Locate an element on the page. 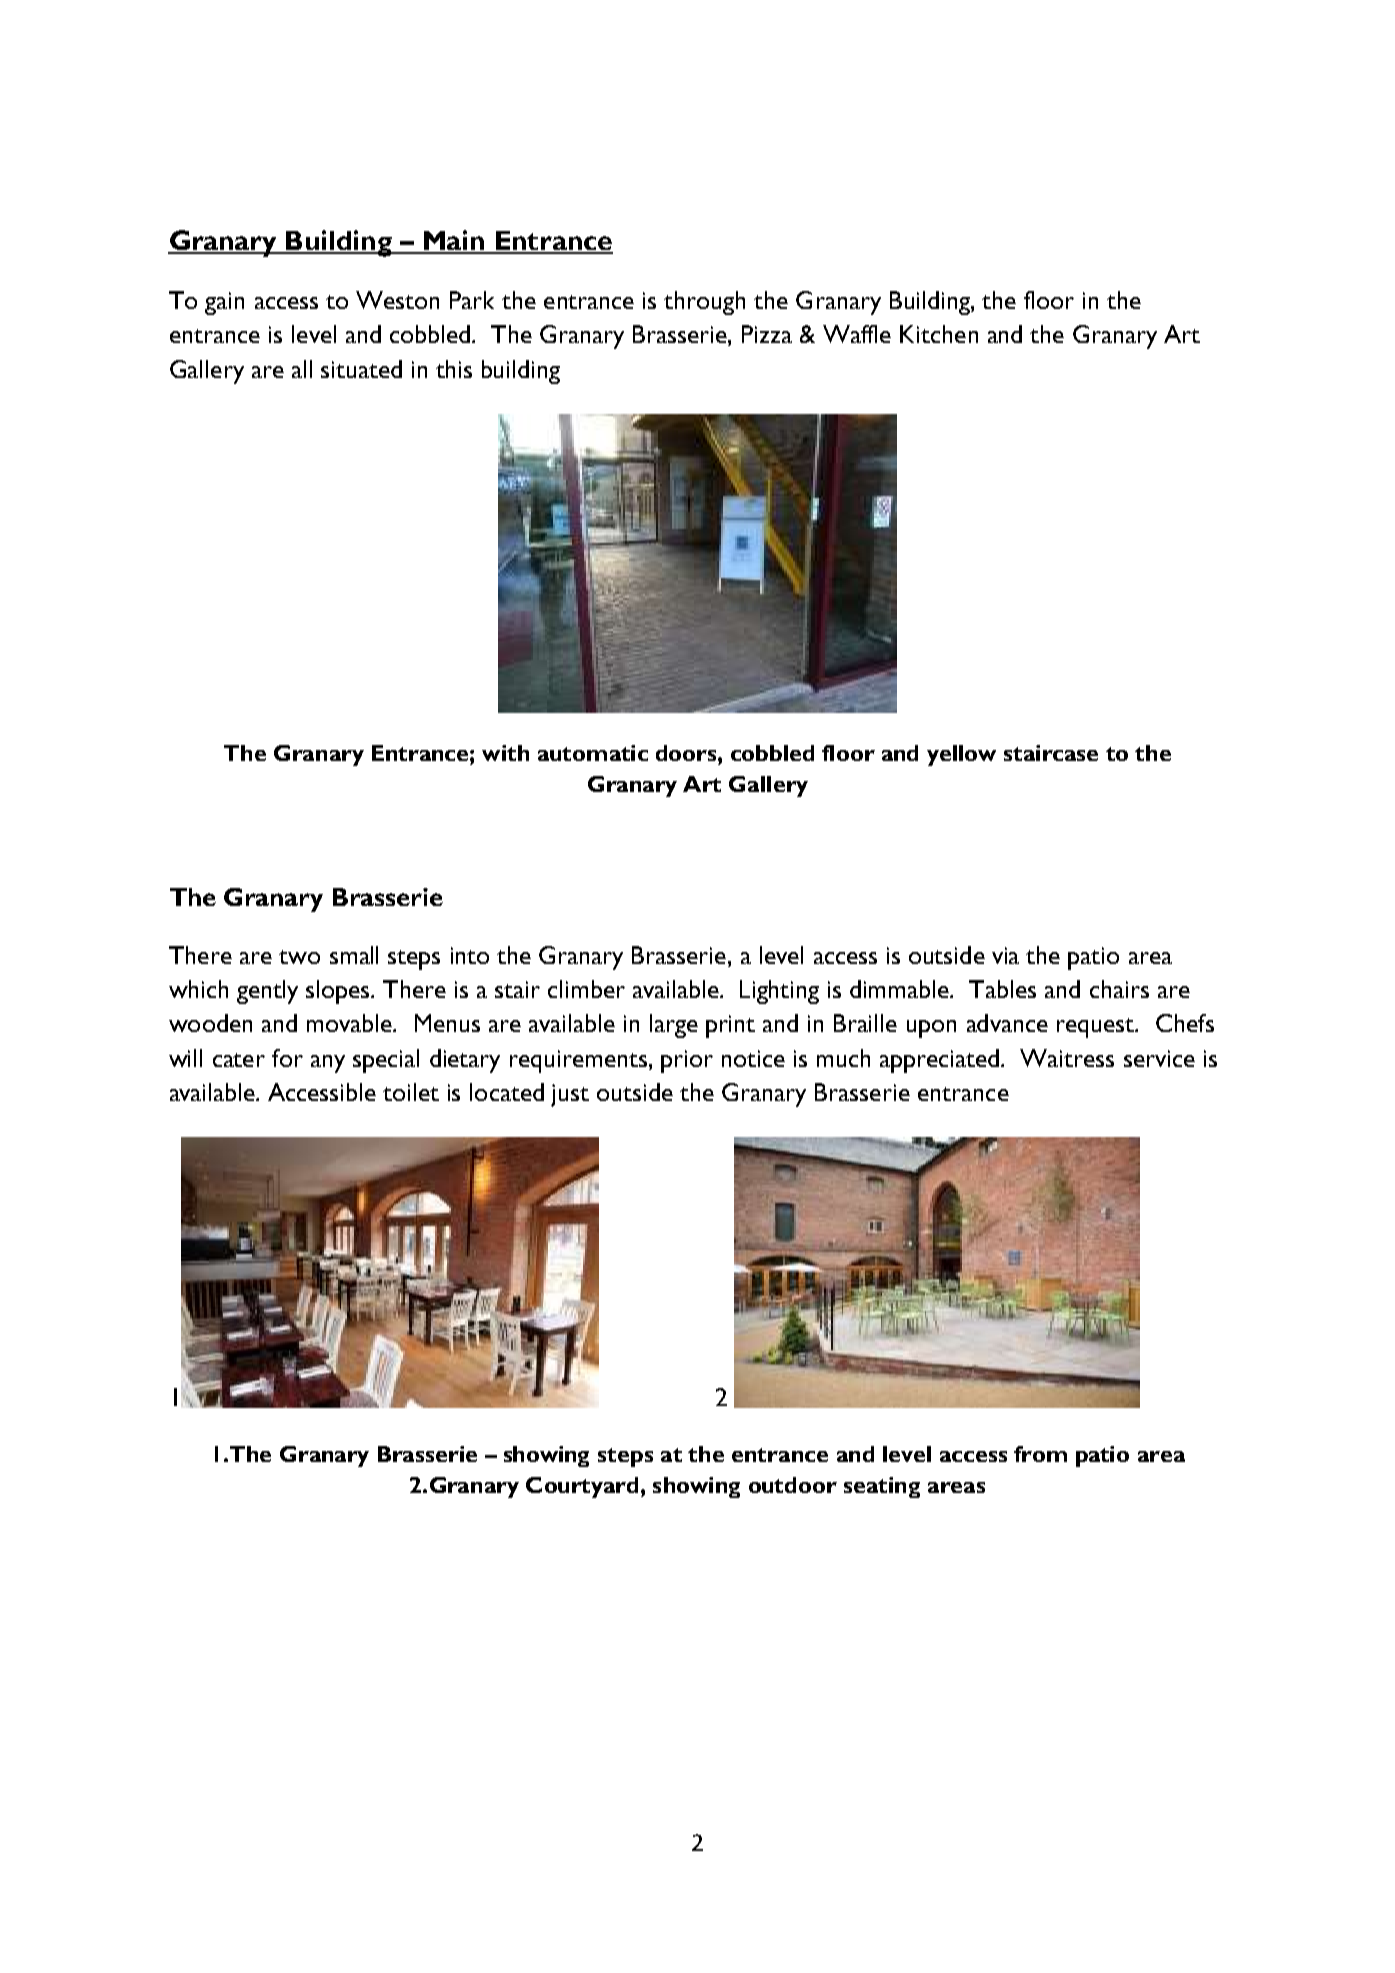 This image has height=1973, width=1395. with is located at coordinates (505, 753).
